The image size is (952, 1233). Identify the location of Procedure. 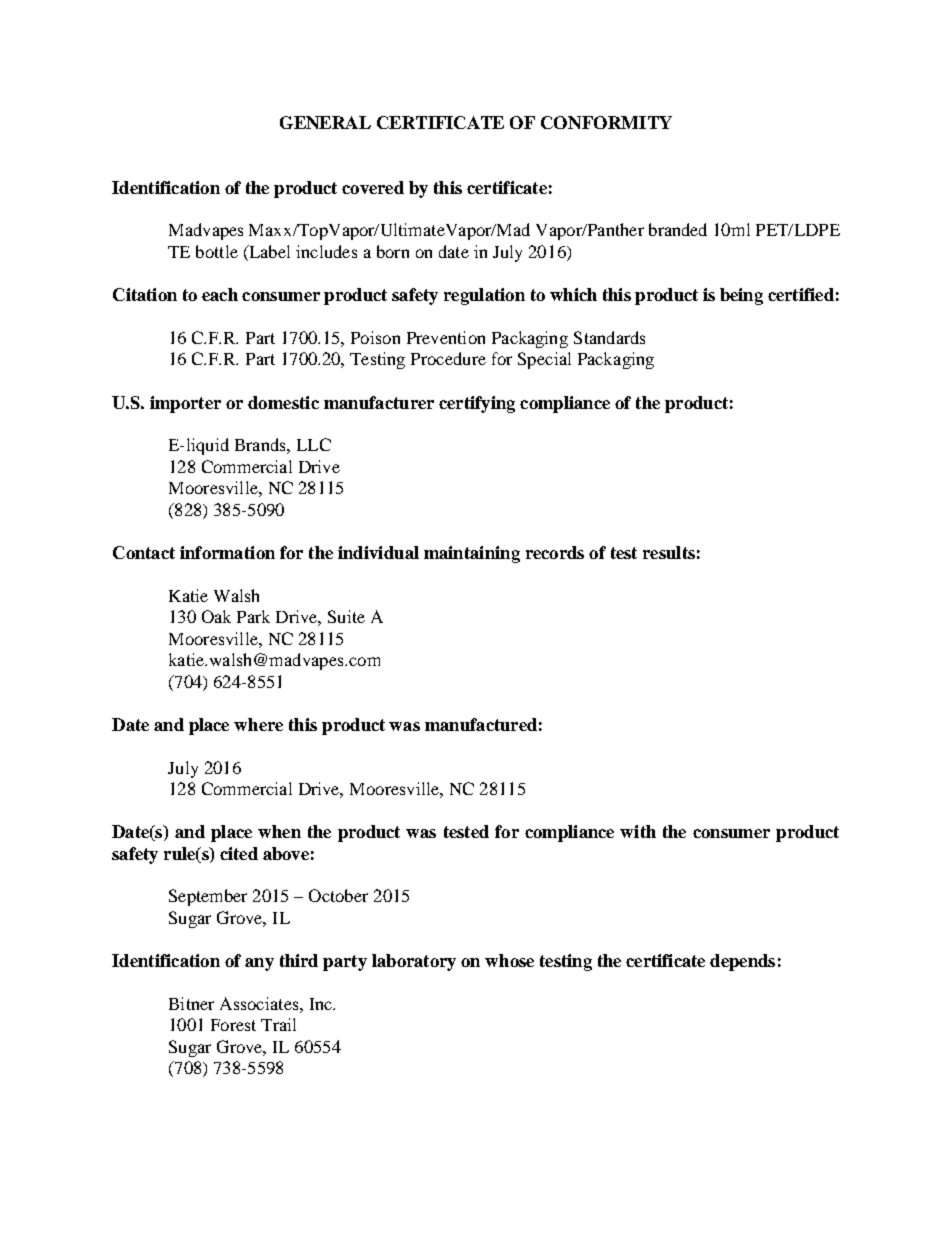
(448, 358).
